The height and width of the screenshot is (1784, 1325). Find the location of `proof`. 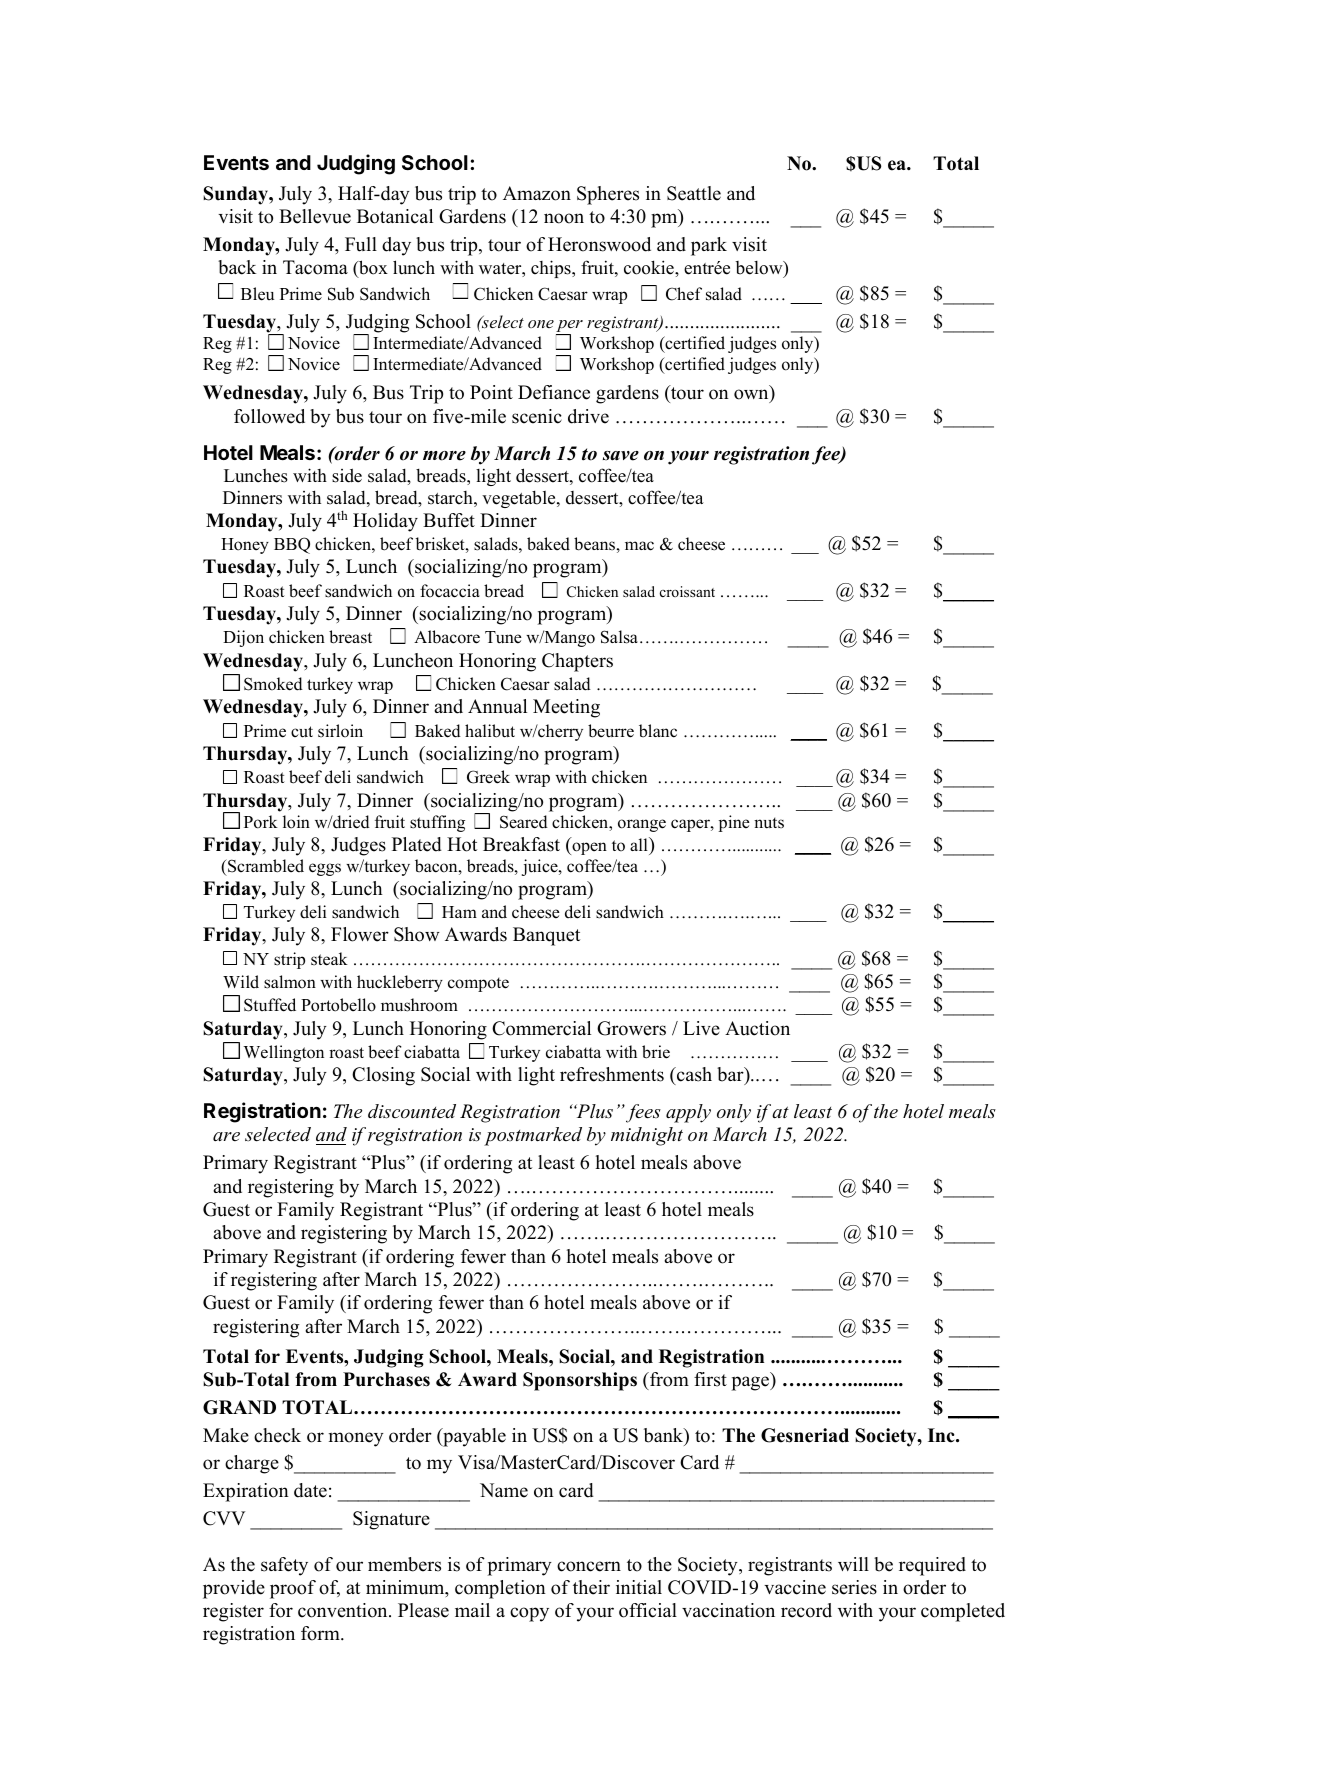

proof is located at coordinates (293, 1589).
